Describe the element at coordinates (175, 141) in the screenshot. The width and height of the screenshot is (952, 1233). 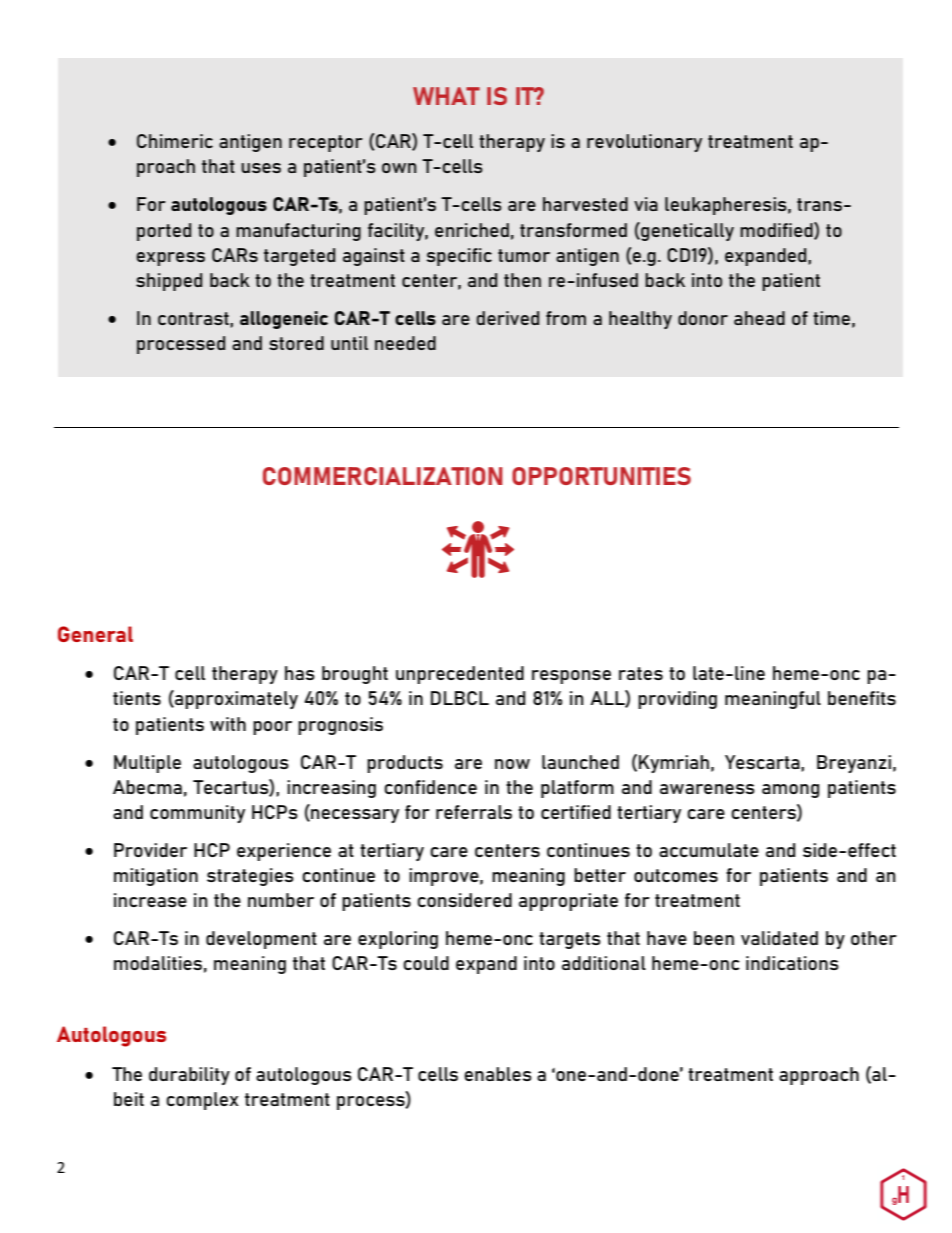
I see `Chimeric` at that location.
